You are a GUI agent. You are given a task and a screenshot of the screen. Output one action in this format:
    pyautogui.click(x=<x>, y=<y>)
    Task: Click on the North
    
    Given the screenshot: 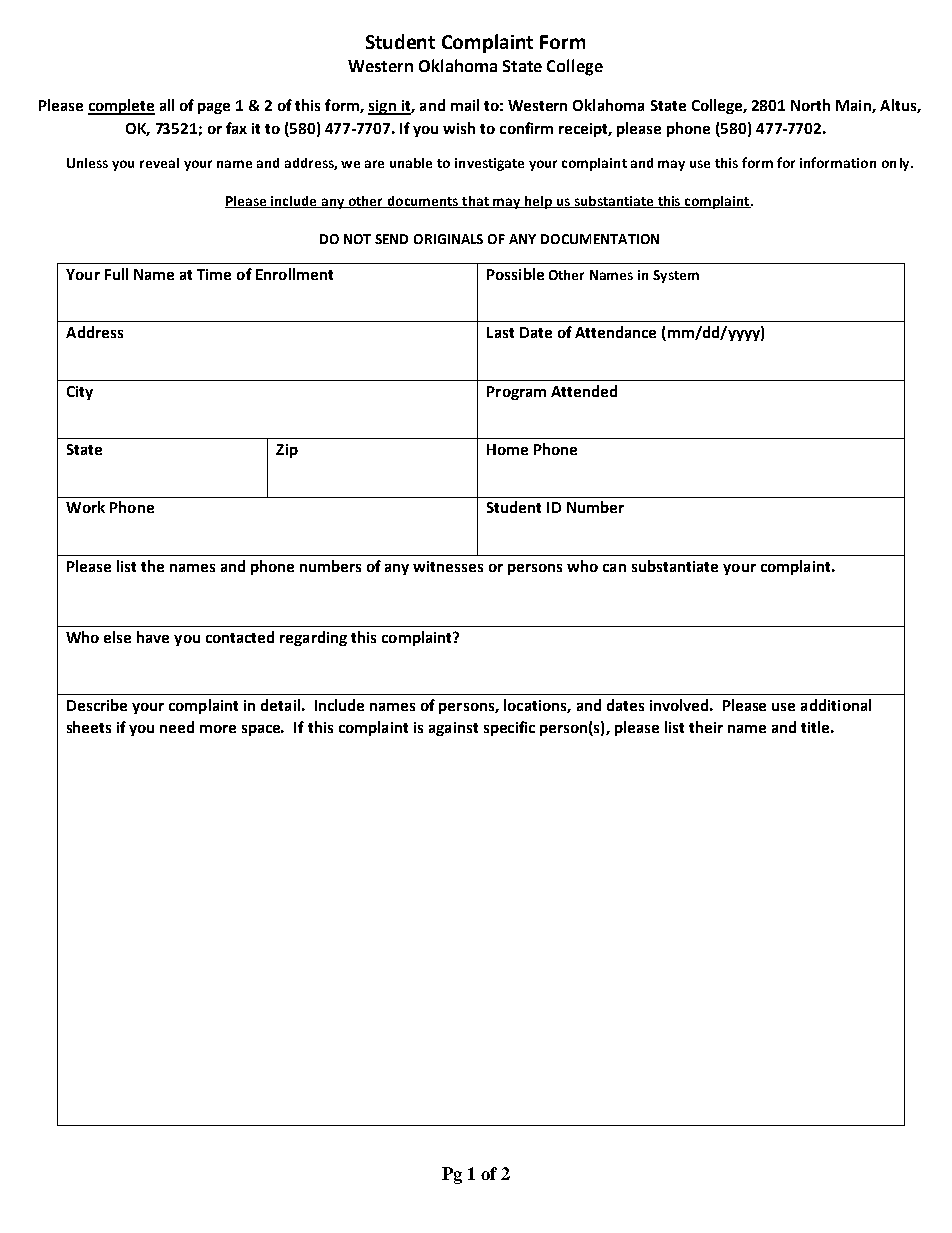 What is the action you would take?
    pyautogui.click(x=810, y=105)
